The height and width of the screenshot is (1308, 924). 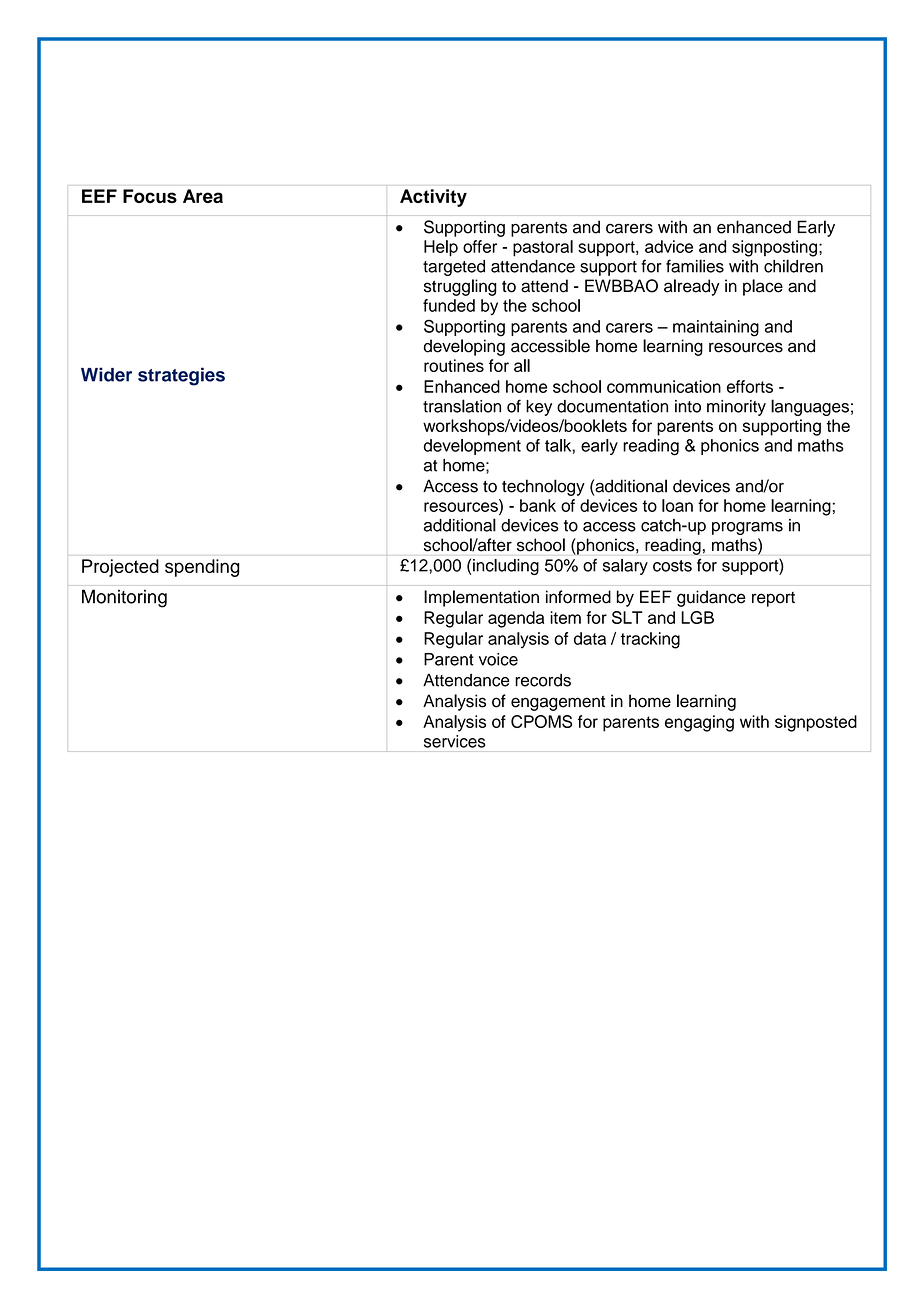 I want to click on services, so click(x=455, y=741).
